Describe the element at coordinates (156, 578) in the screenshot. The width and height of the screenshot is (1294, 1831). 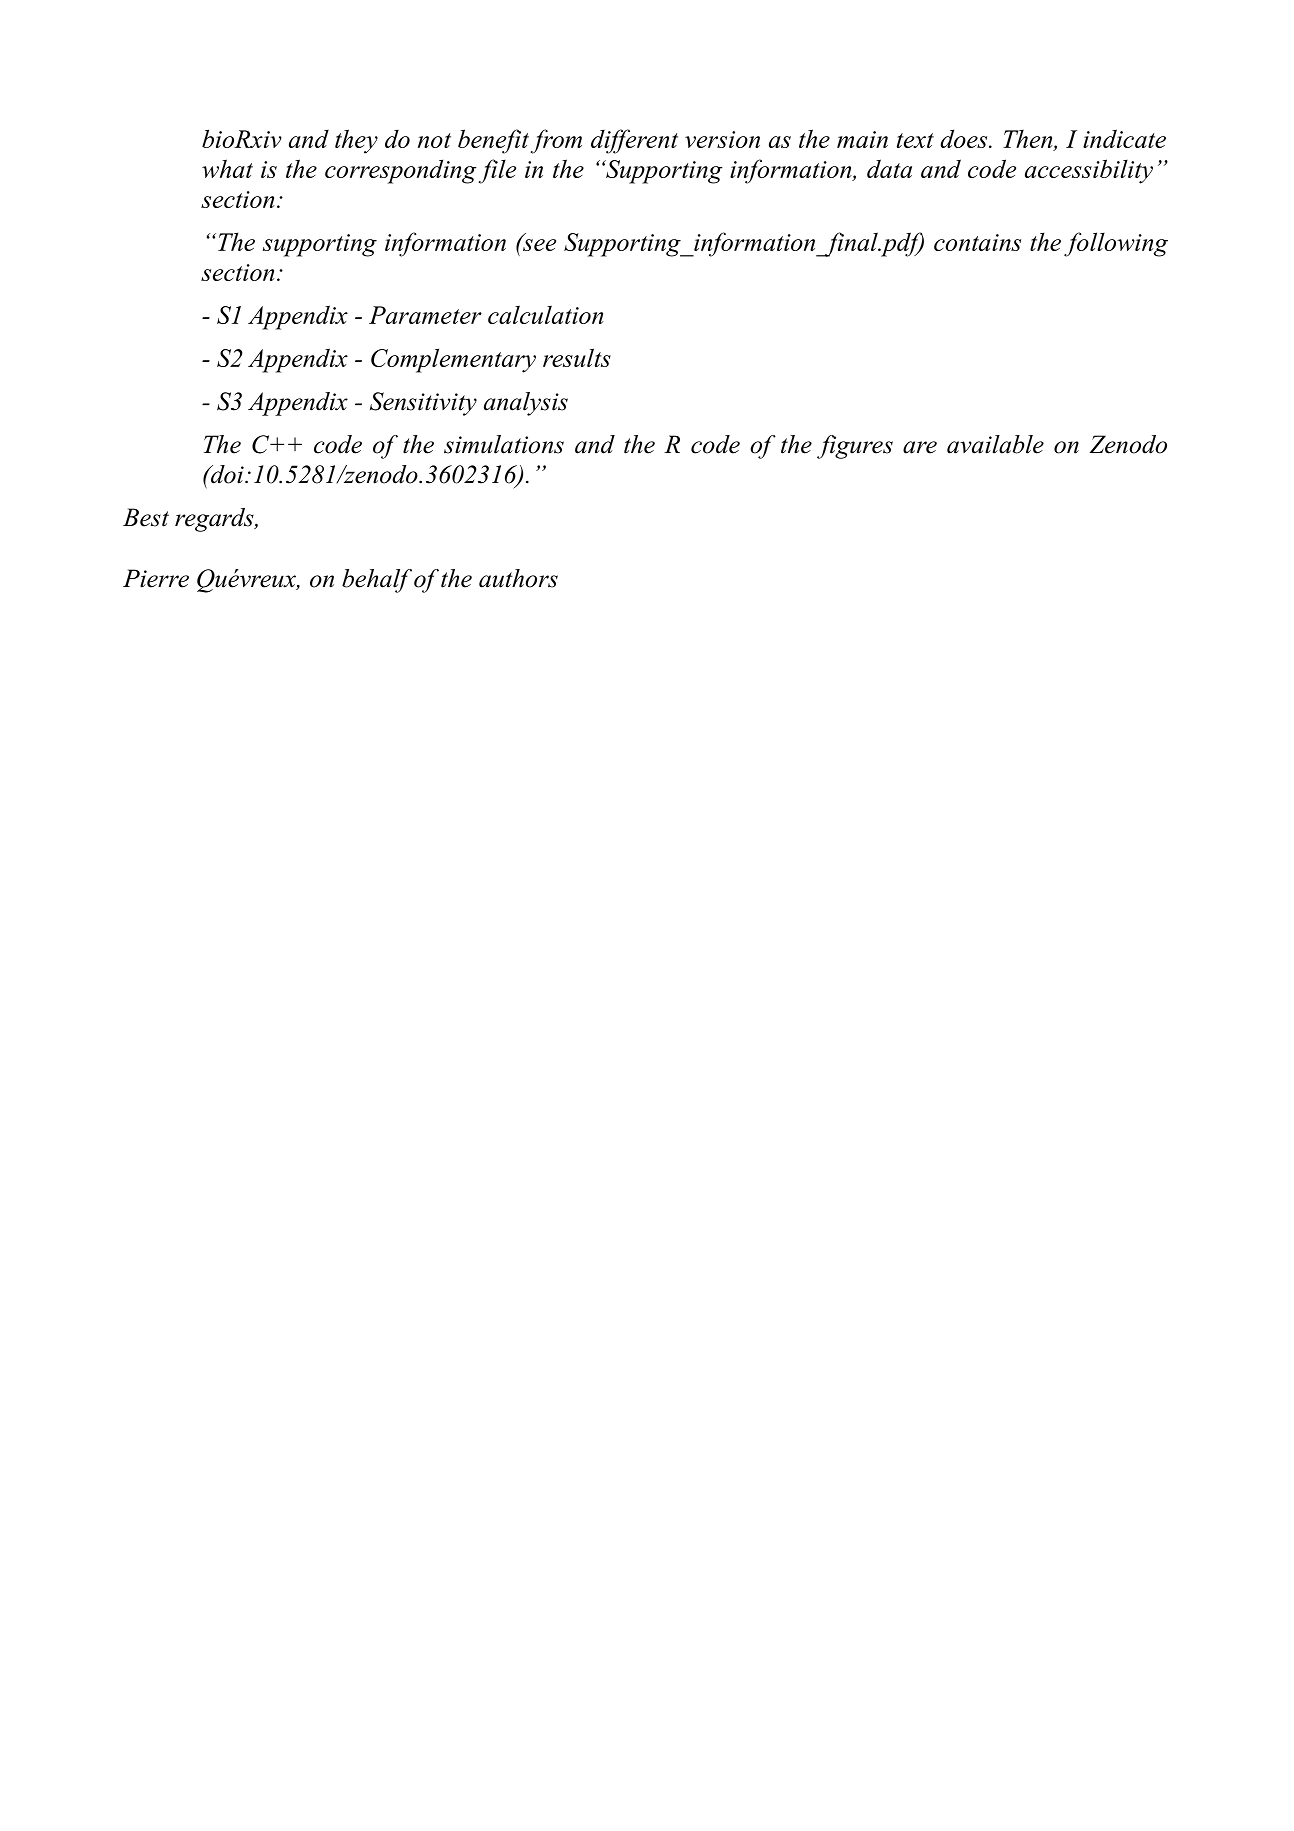
I see `Pierre` at that location.
